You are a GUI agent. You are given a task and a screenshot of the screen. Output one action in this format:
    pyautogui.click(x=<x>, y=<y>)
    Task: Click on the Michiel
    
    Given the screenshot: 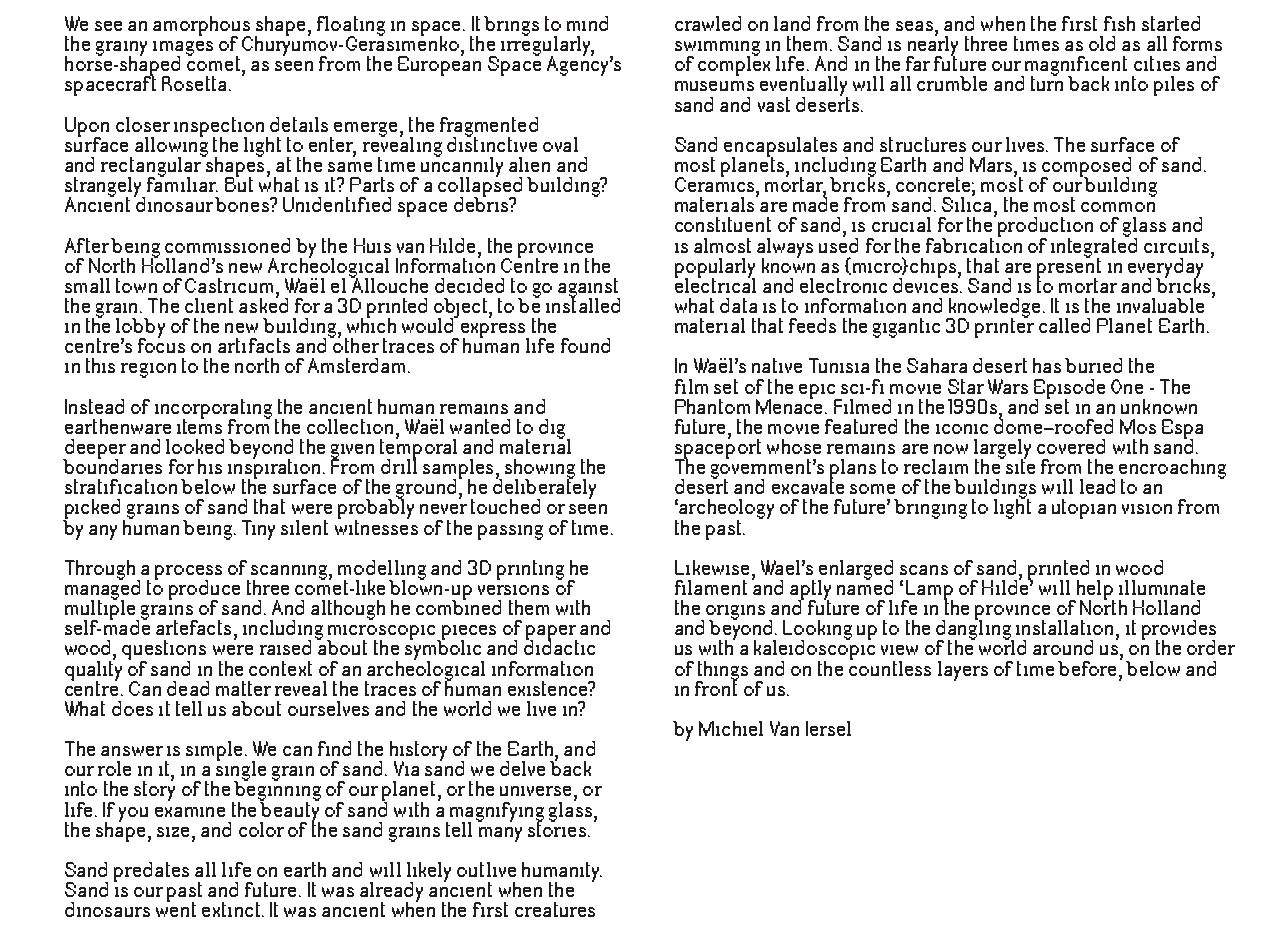 What is the action you would take?
    pyautogui.click(x=731, y=728)
